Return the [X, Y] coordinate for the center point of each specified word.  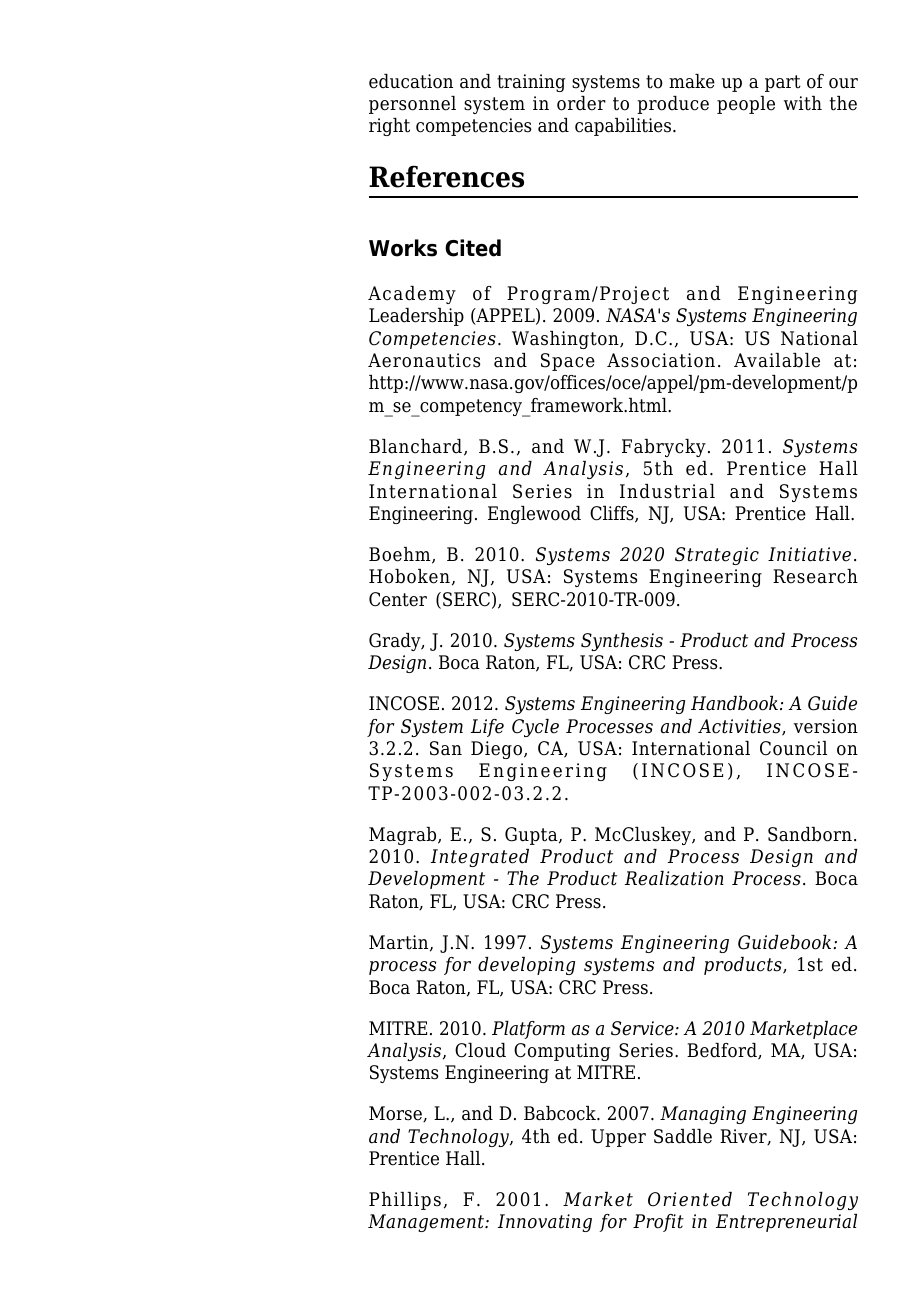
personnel [412, 105]
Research [815, 576]
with [803, 103]
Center [398, 599]
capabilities [624, 127]
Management [427, 1223]
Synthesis [622, 642]
